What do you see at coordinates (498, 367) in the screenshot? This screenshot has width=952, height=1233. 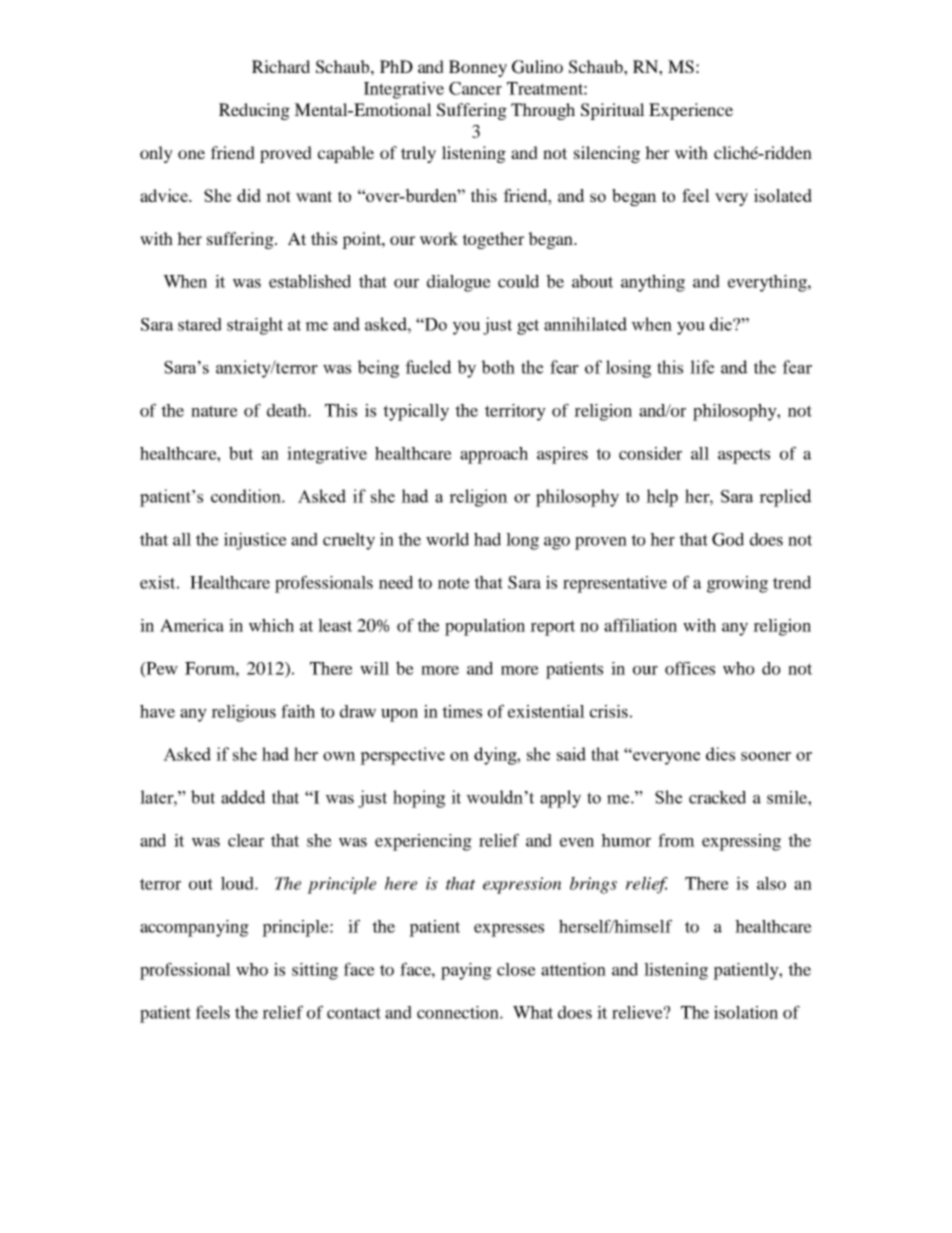 I see `both` at bounding box center [498, 367].
